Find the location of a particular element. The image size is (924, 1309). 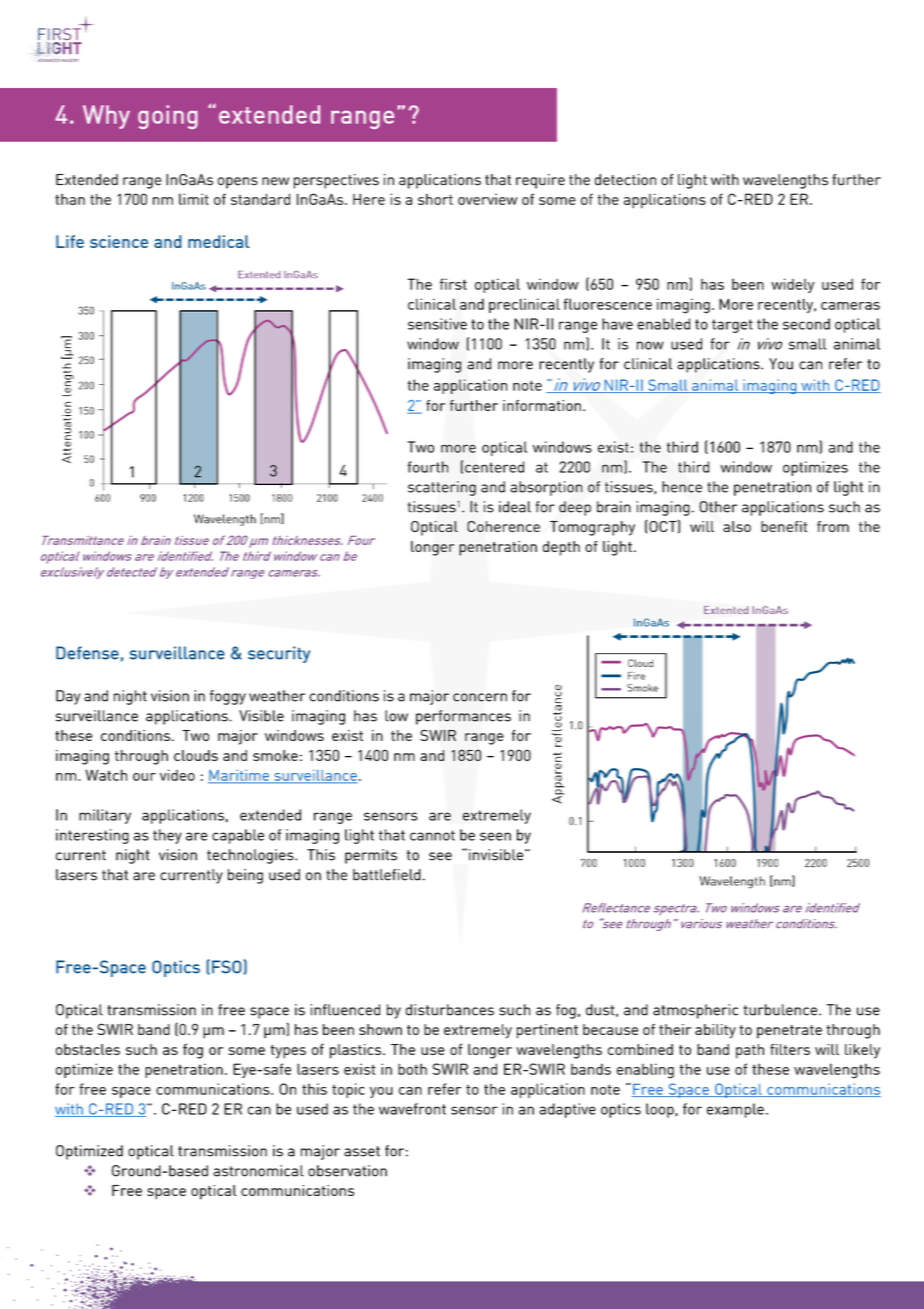

detection is located at coordinates (625, 180).
